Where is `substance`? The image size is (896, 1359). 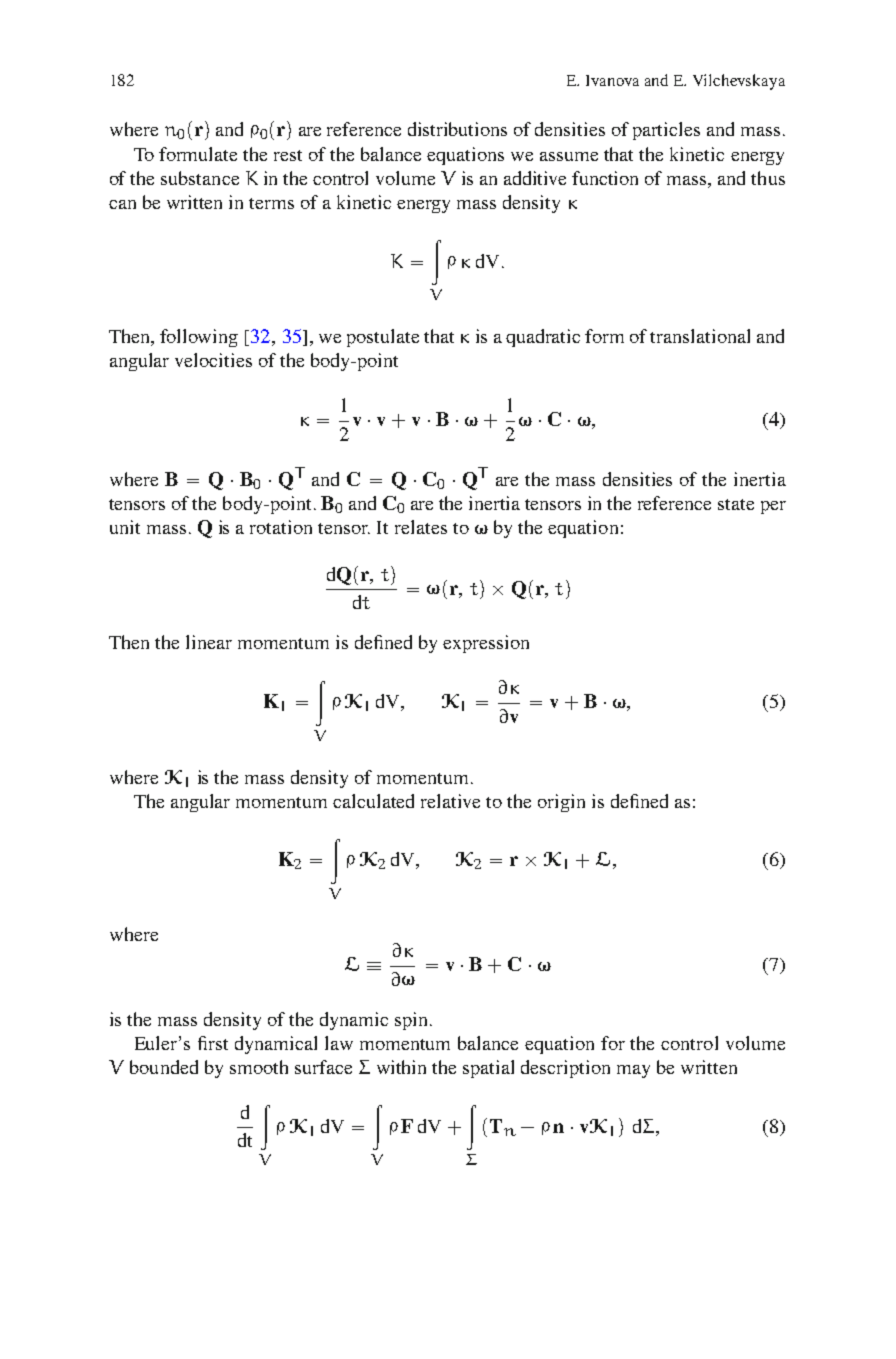 substance is located at coordinates (200, 178).
